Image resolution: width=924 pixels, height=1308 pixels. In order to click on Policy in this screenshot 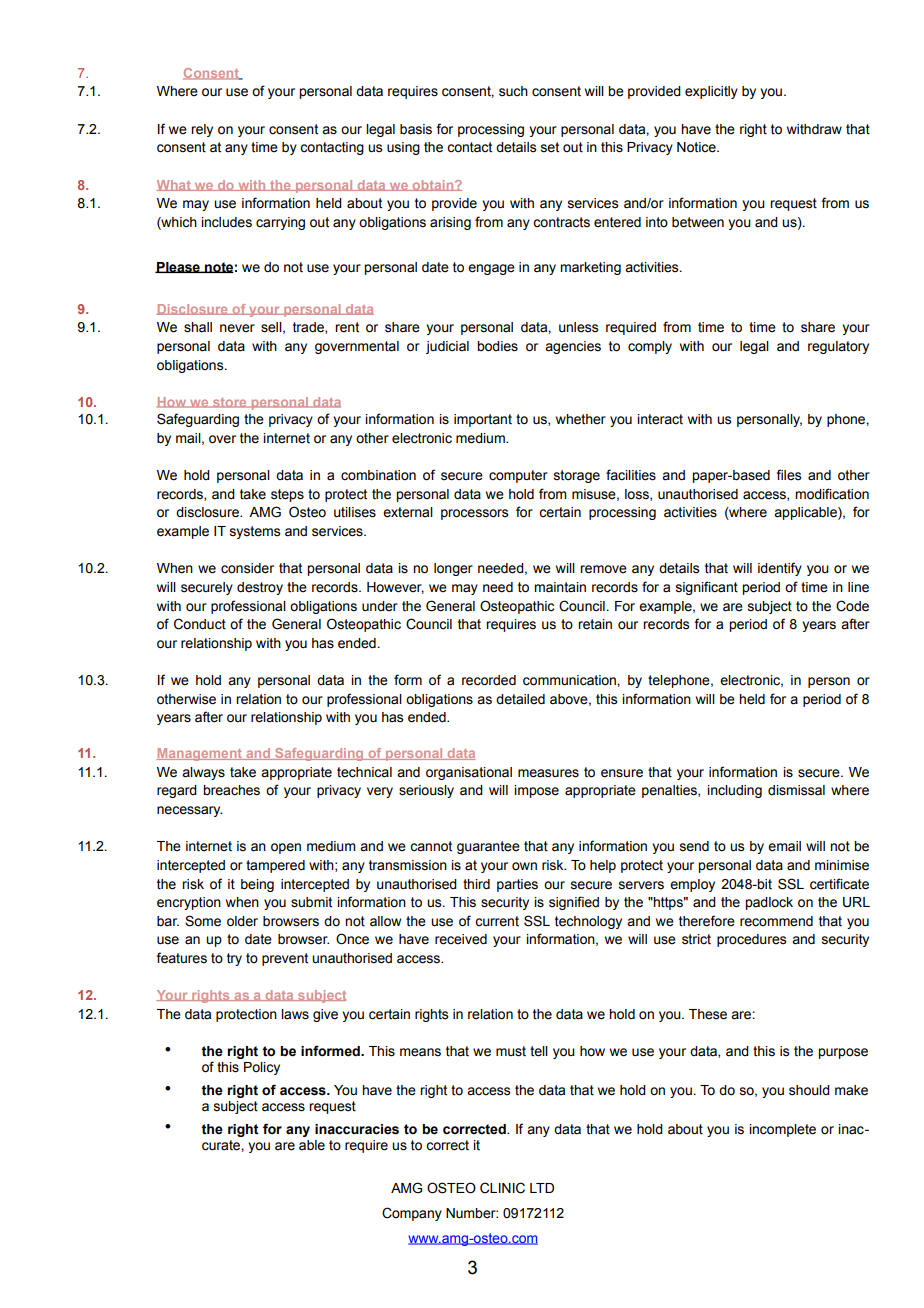, I will do `click(262, 1068)`.
